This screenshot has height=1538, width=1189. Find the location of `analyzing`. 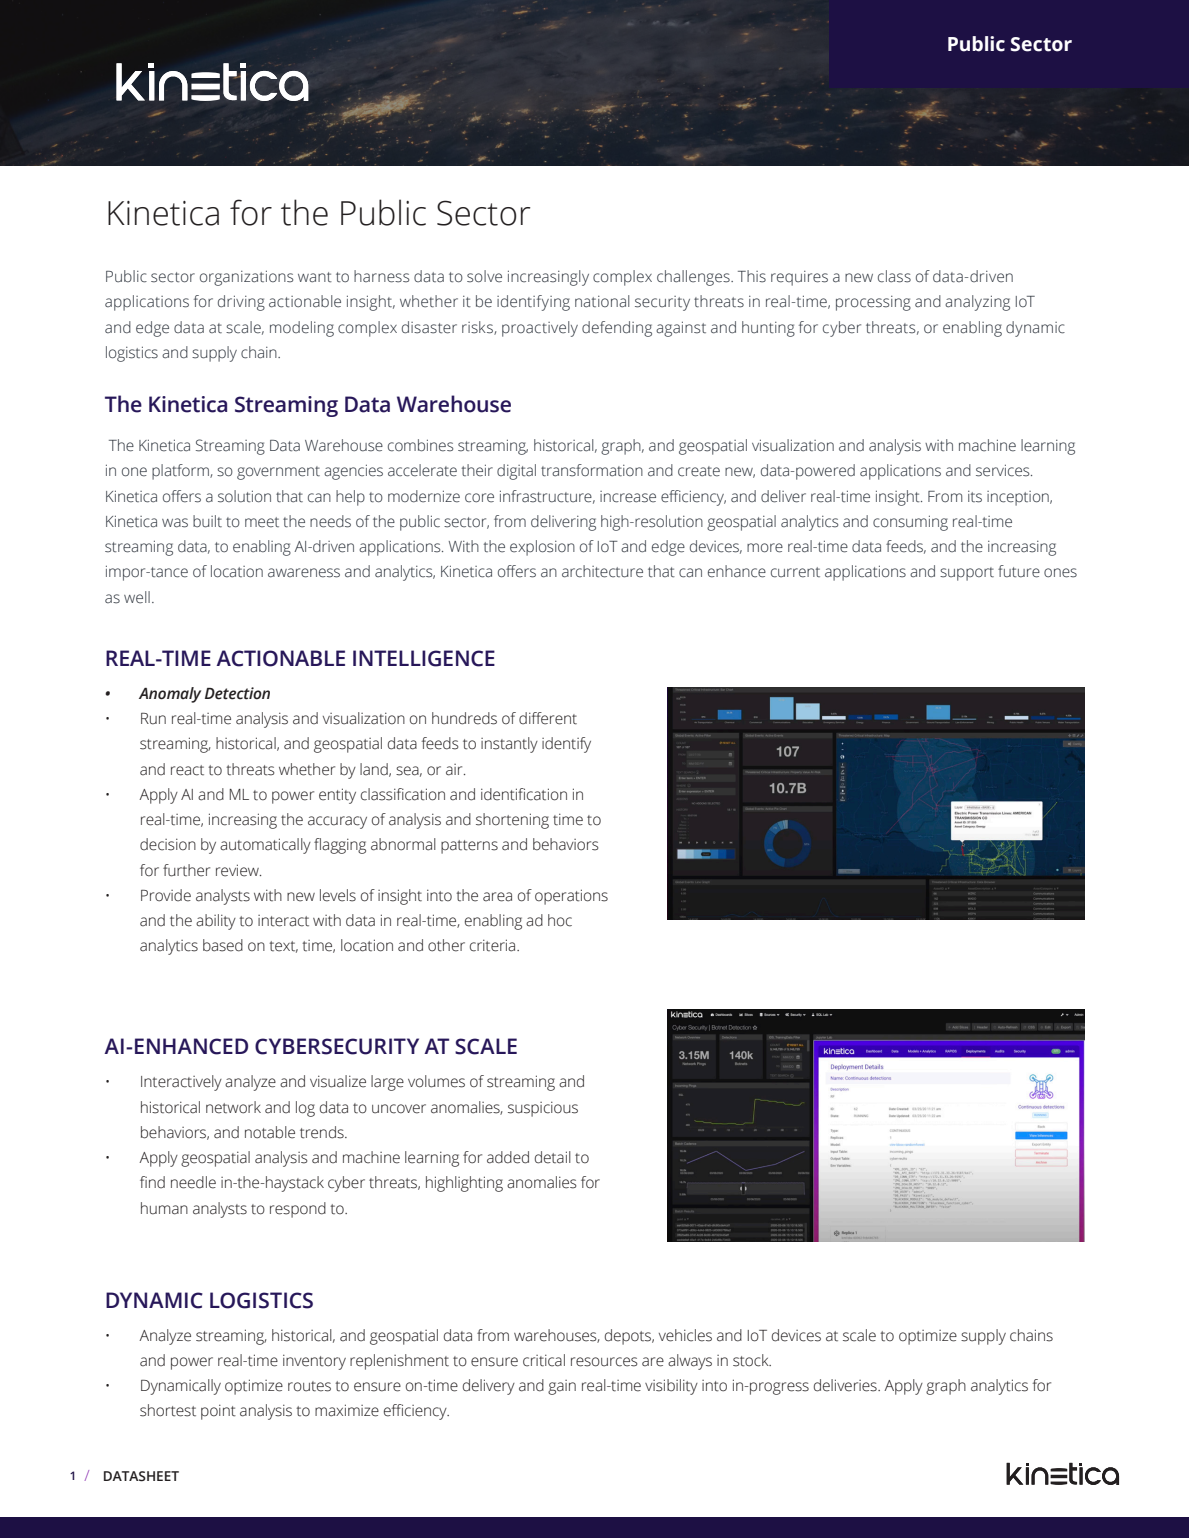

analyzing is located at coordinates (977, 303).
